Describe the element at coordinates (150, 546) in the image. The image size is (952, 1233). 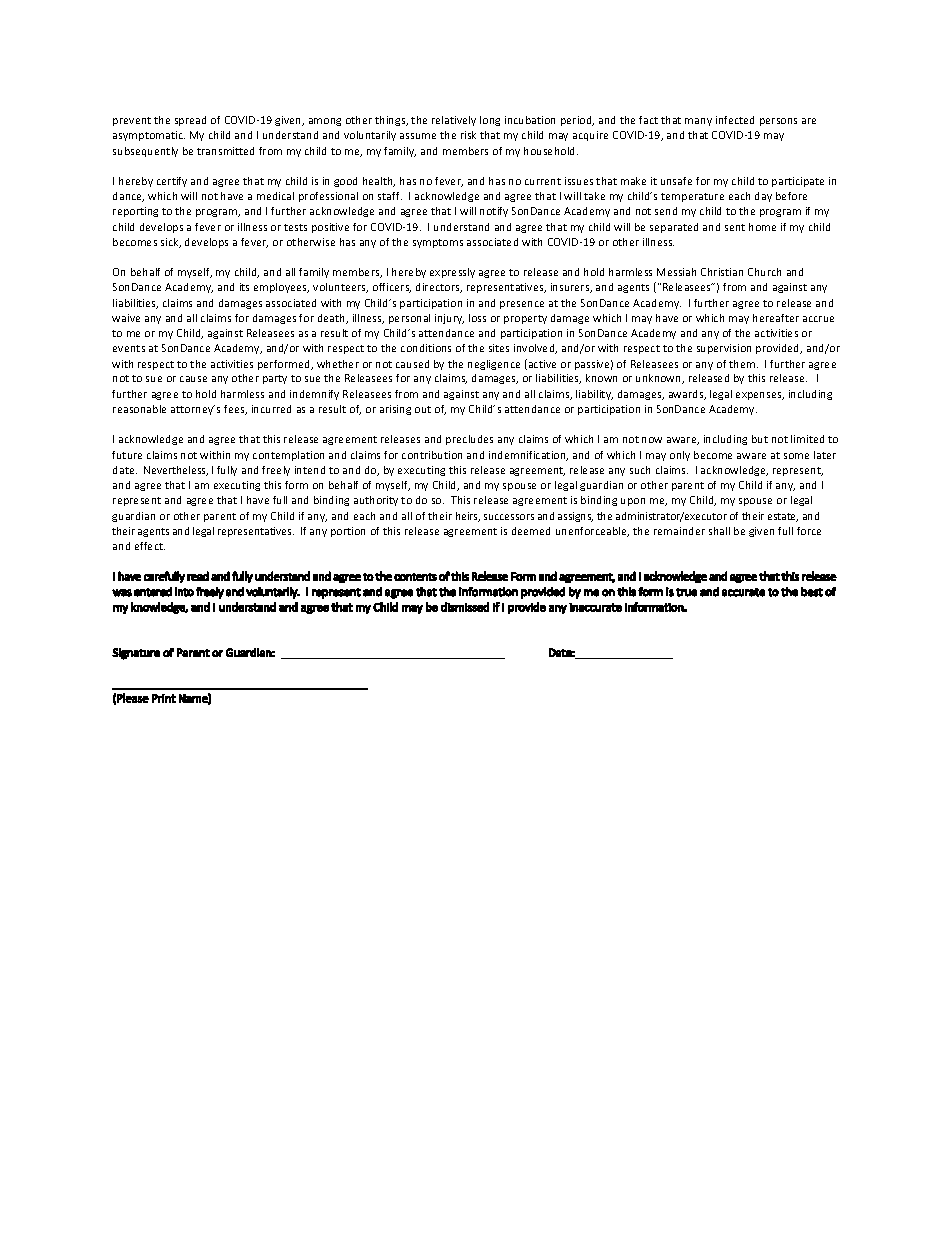
I see `effect` at that location.
